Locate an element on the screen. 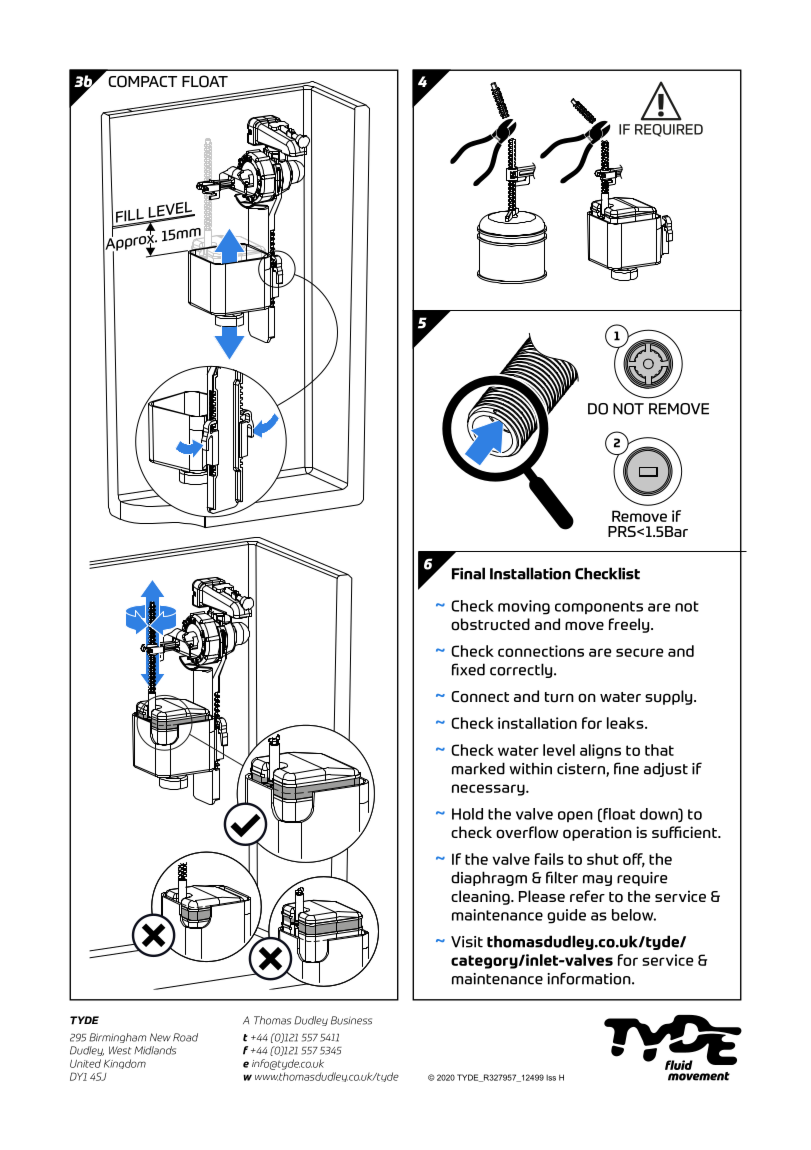 This screenshot has width=811, height=1150. Hold is located at coordinates (467, 814).
